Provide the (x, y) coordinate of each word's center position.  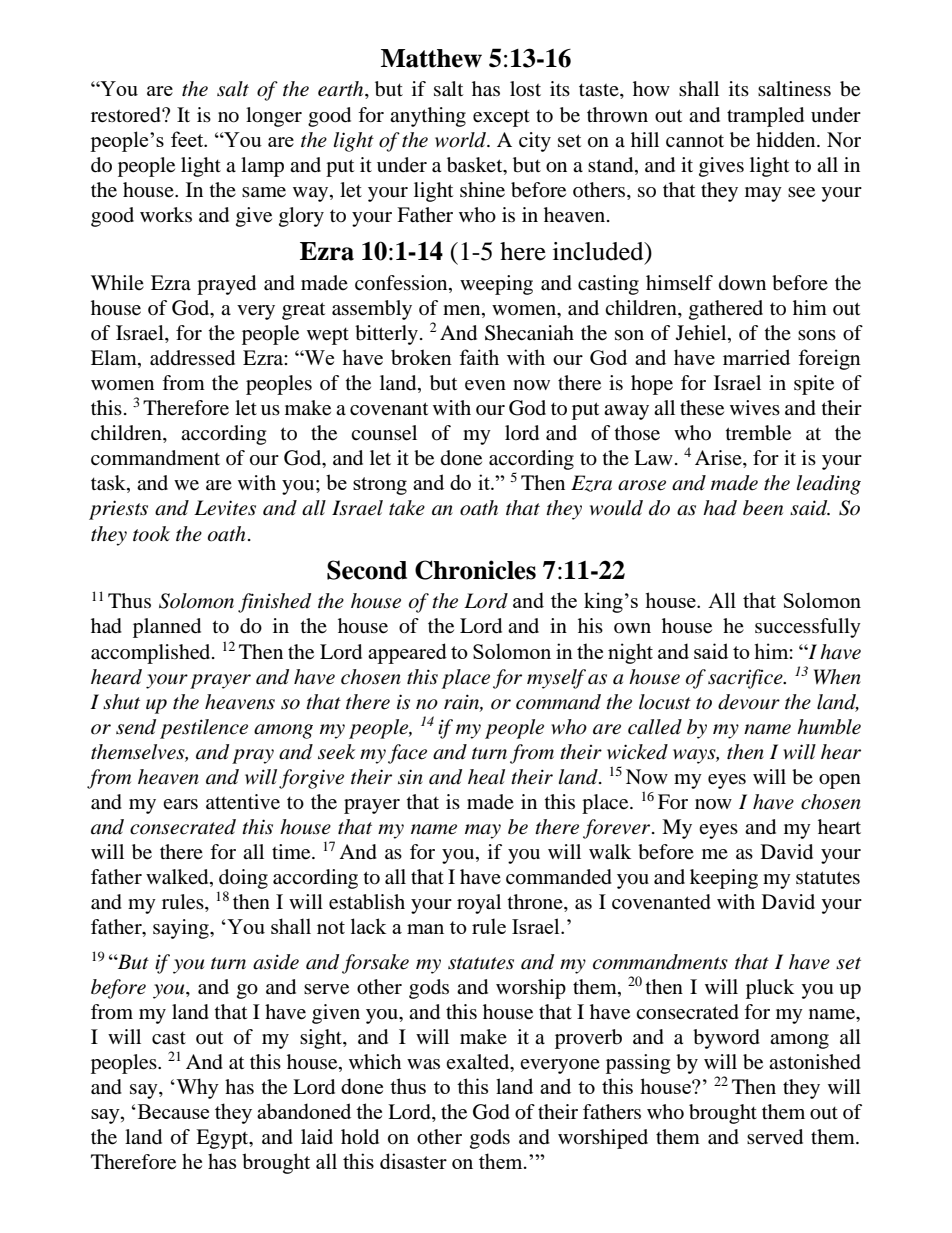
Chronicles (475, 570)
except (501, 118)
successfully (808, 628)
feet (188, 139)
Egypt (223, 1139)
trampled (765, 117)
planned (167, 628)
